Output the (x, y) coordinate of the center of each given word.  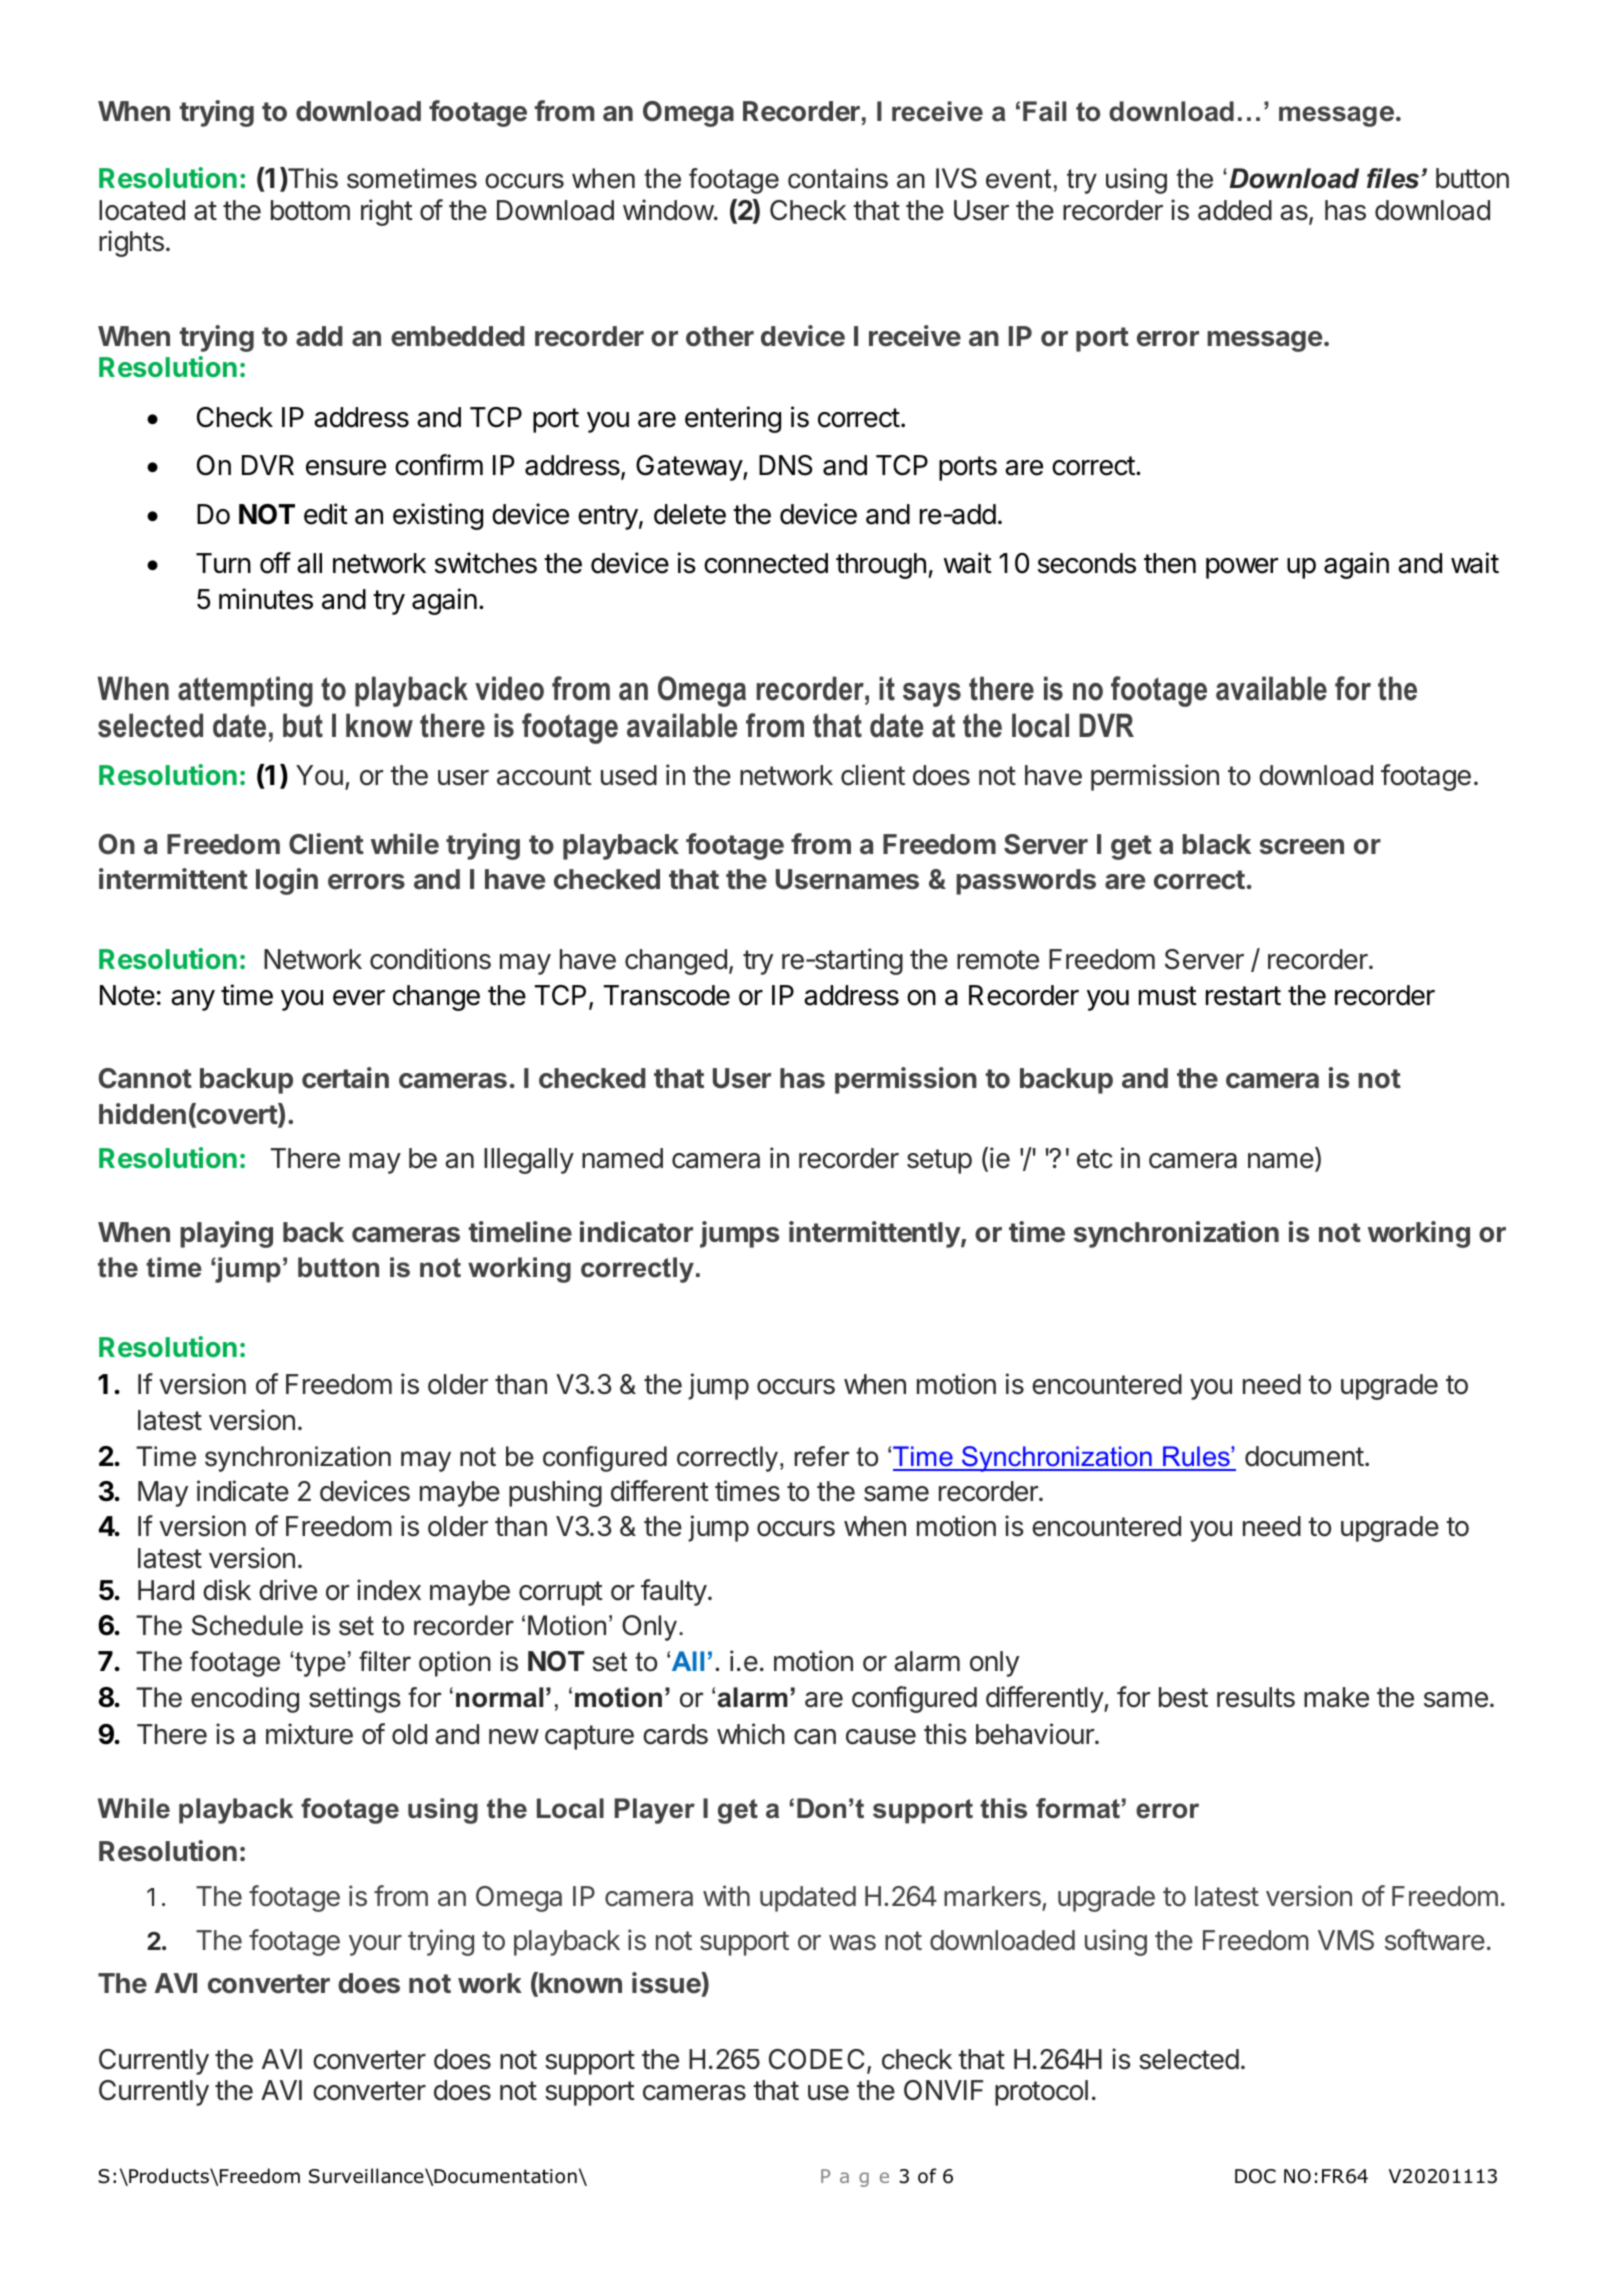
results (1256, 1697)
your (375, 1945)
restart (1243, 996)
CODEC (816, 2059)
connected (766, 563)
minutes (266, 599)
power (1242, 568)
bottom (310, 210)
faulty (674, 1592)
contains (838, 178)
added (1235, 210)
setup (939, 1161)
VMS (1346, 1940)
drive (288, 1590)
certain (345, 1078)
